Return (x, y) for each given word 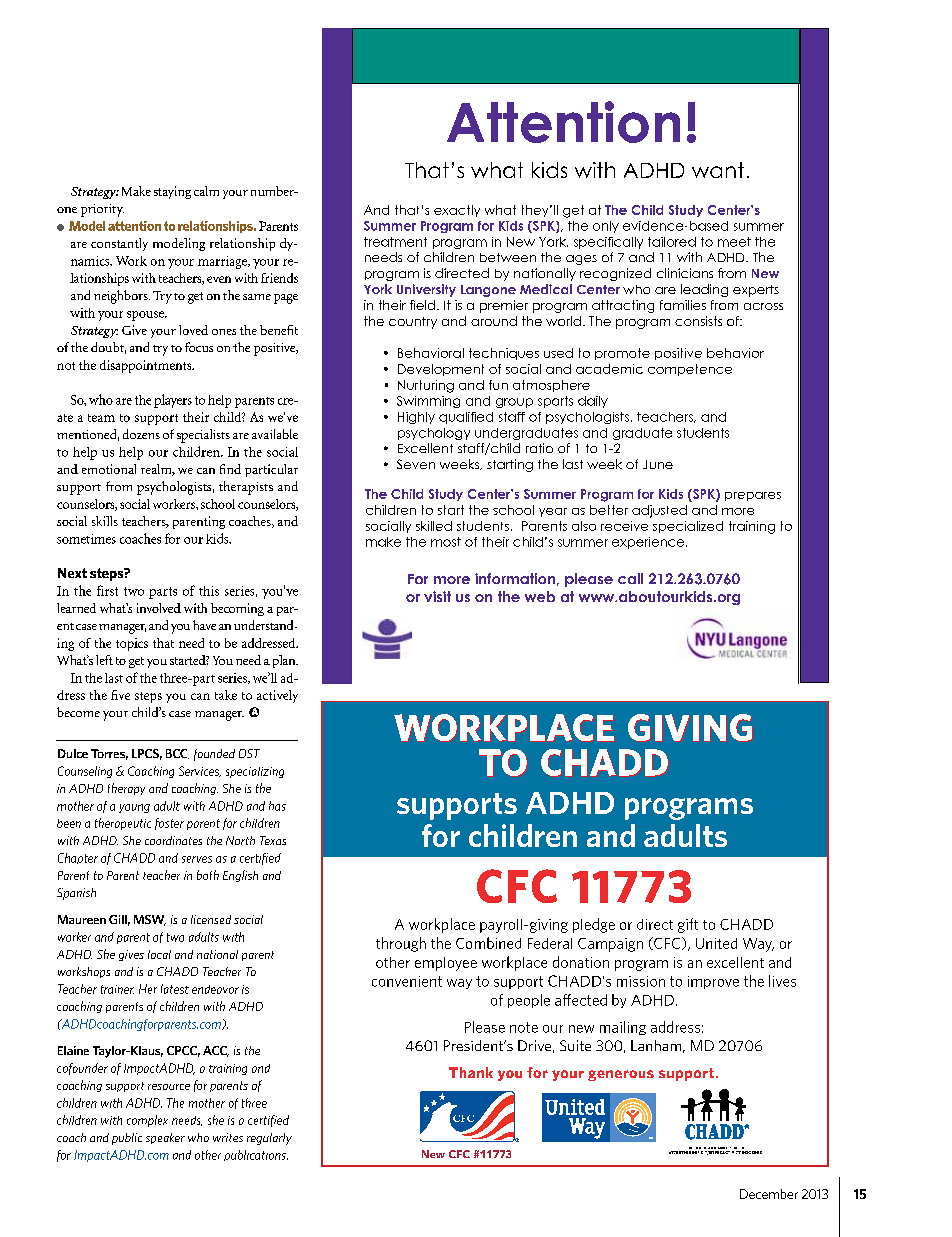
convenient (407, 981)
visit (437, 596)
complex (147, 1121)
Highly (416, 418)
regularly (269, 1139)
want (718, 170)
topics (132, 644)
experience (649, 543)
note (524, 1027)
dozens (141, 434)
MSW (150, 920)
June (658, 464)
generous (621, 1075)
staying (172, 192)
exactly (457, 211)
